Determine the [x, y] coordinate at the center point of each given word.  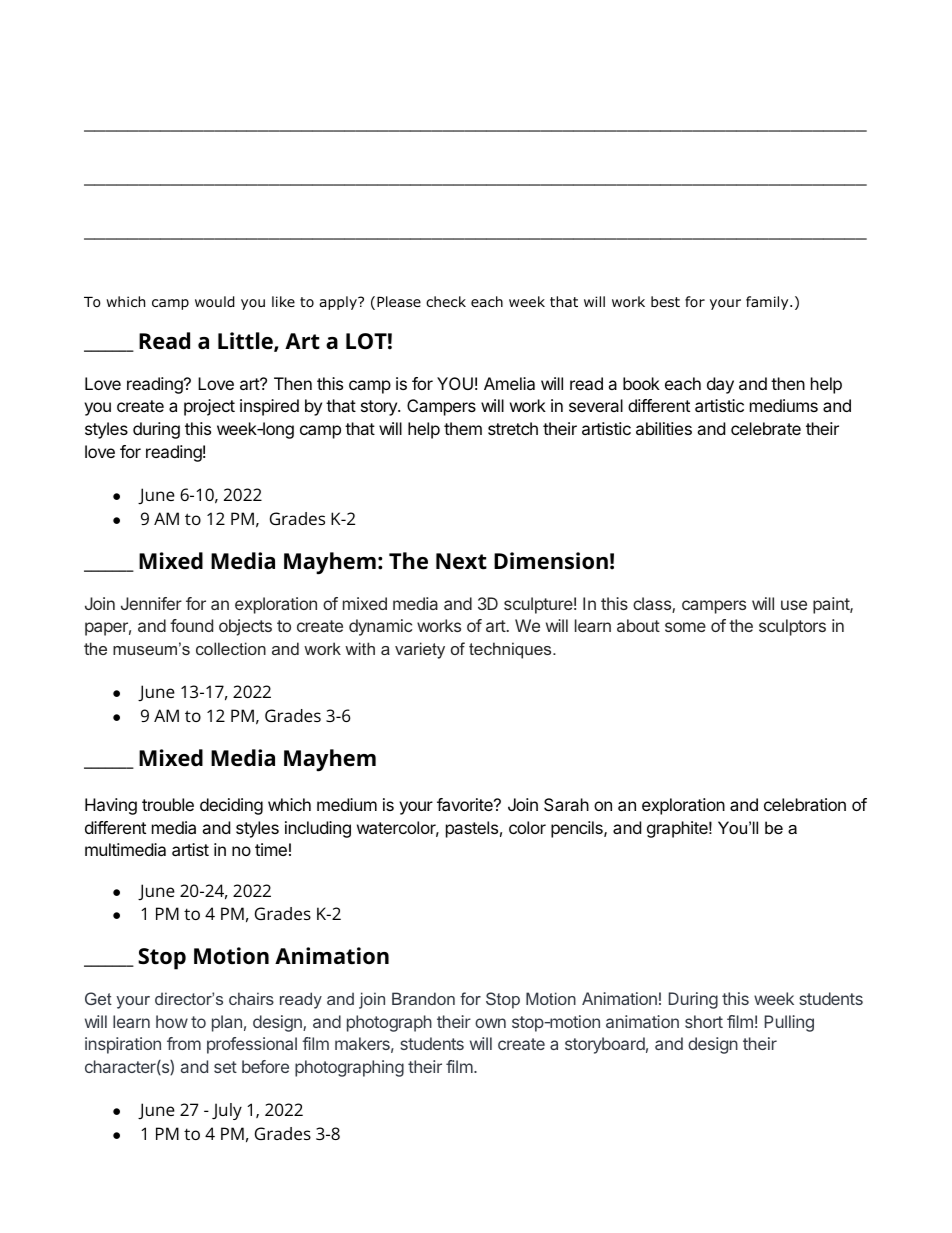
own [490, 1023]
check [446, 301]
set [225, 1067]
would [215, 302]
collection [231, 648]
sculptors [792, 627]
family [768, 303]
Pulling [789, 1023]
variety [420, 650]
